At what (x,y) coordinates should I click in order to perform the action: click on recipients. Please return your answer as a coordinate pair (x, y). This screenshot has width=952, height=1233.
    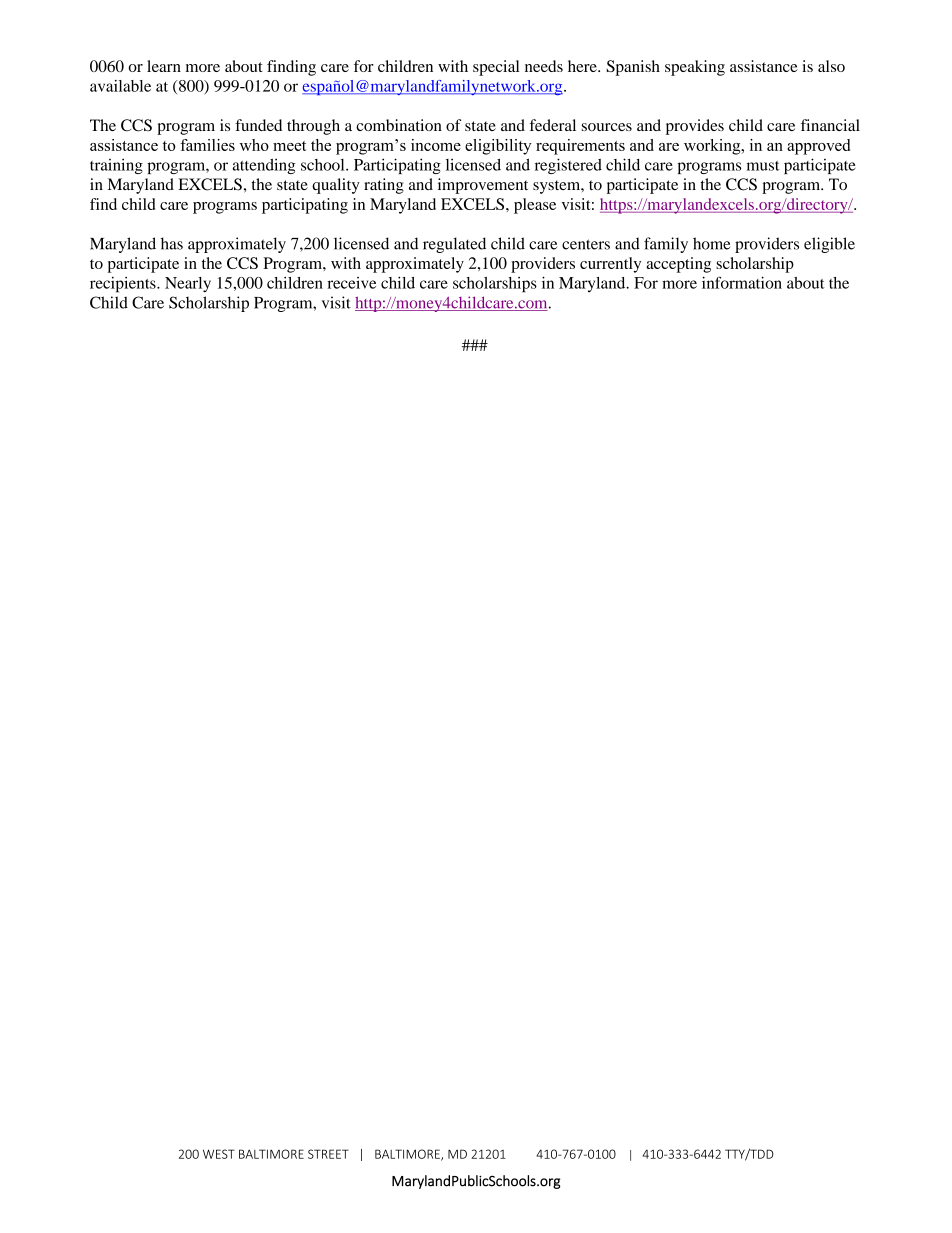
    Looking at the image, I should click on (124, 285).
